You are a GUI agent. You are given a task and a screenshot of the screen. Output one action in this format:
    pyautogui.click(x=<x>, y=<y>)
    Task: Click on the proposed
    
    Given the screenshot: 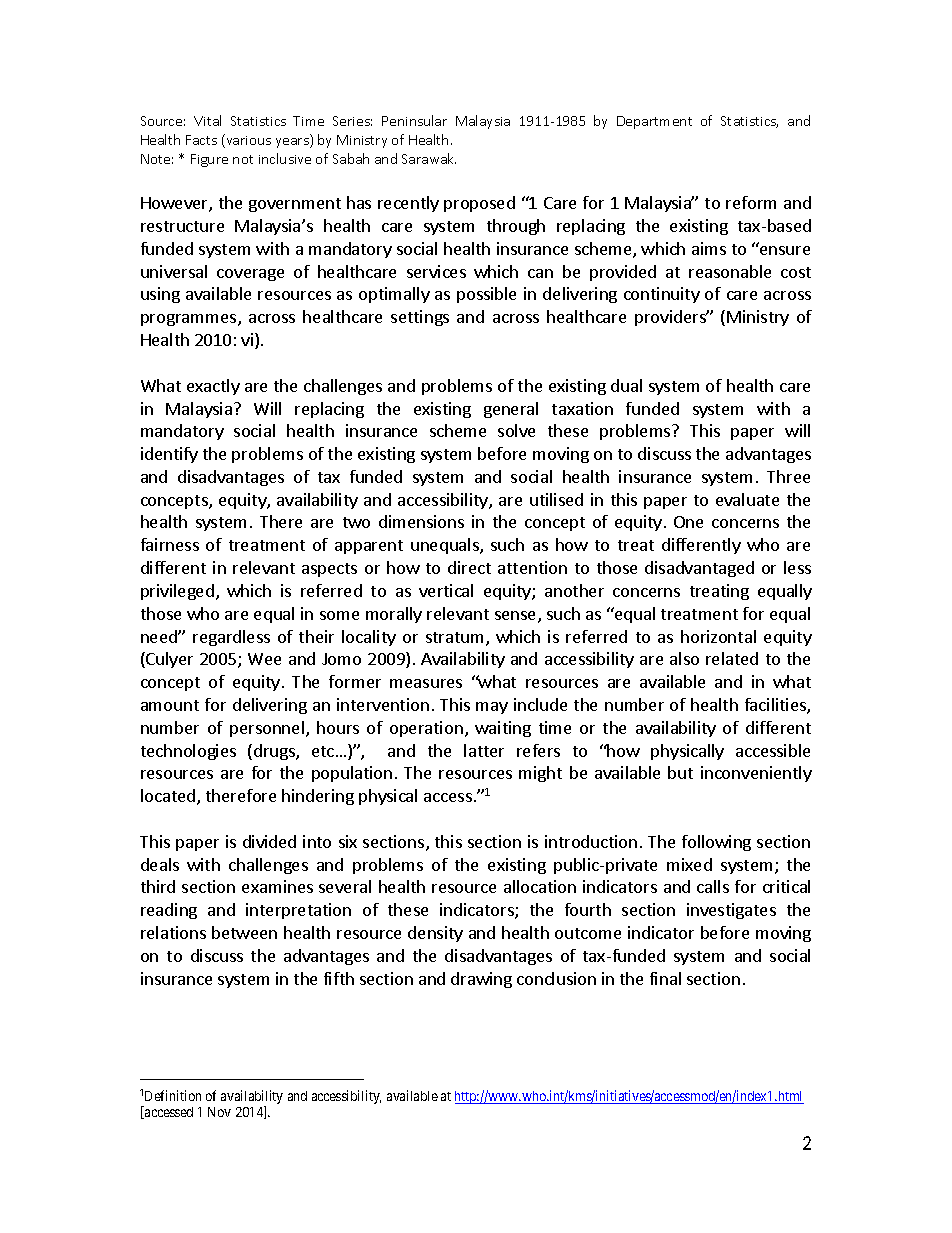 What is the action you would take?
    pyautogui.click(x=479, y=204)
